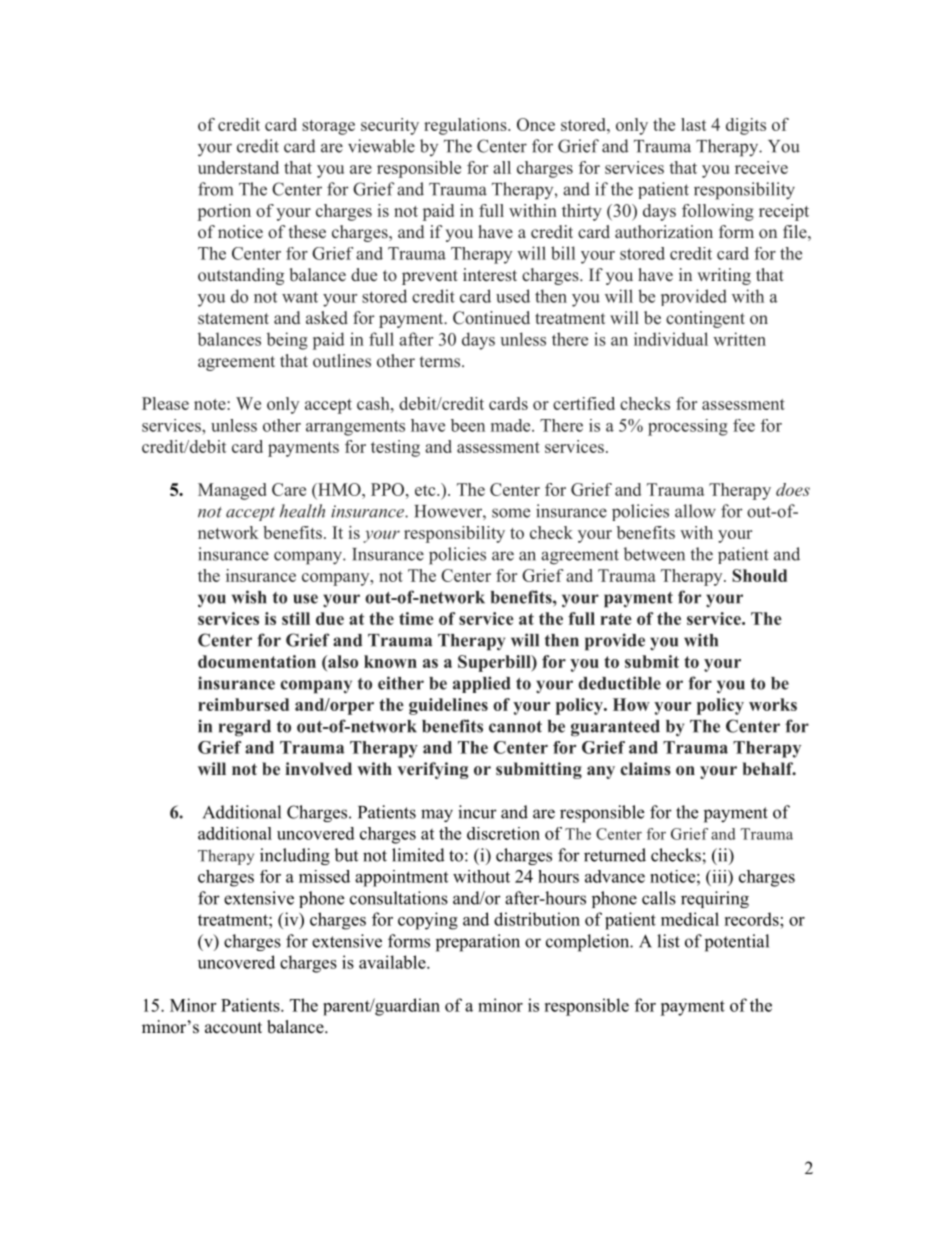 The width and height of the screenshot is (952, 1233). I want to click on understand, so click(238, 167).
